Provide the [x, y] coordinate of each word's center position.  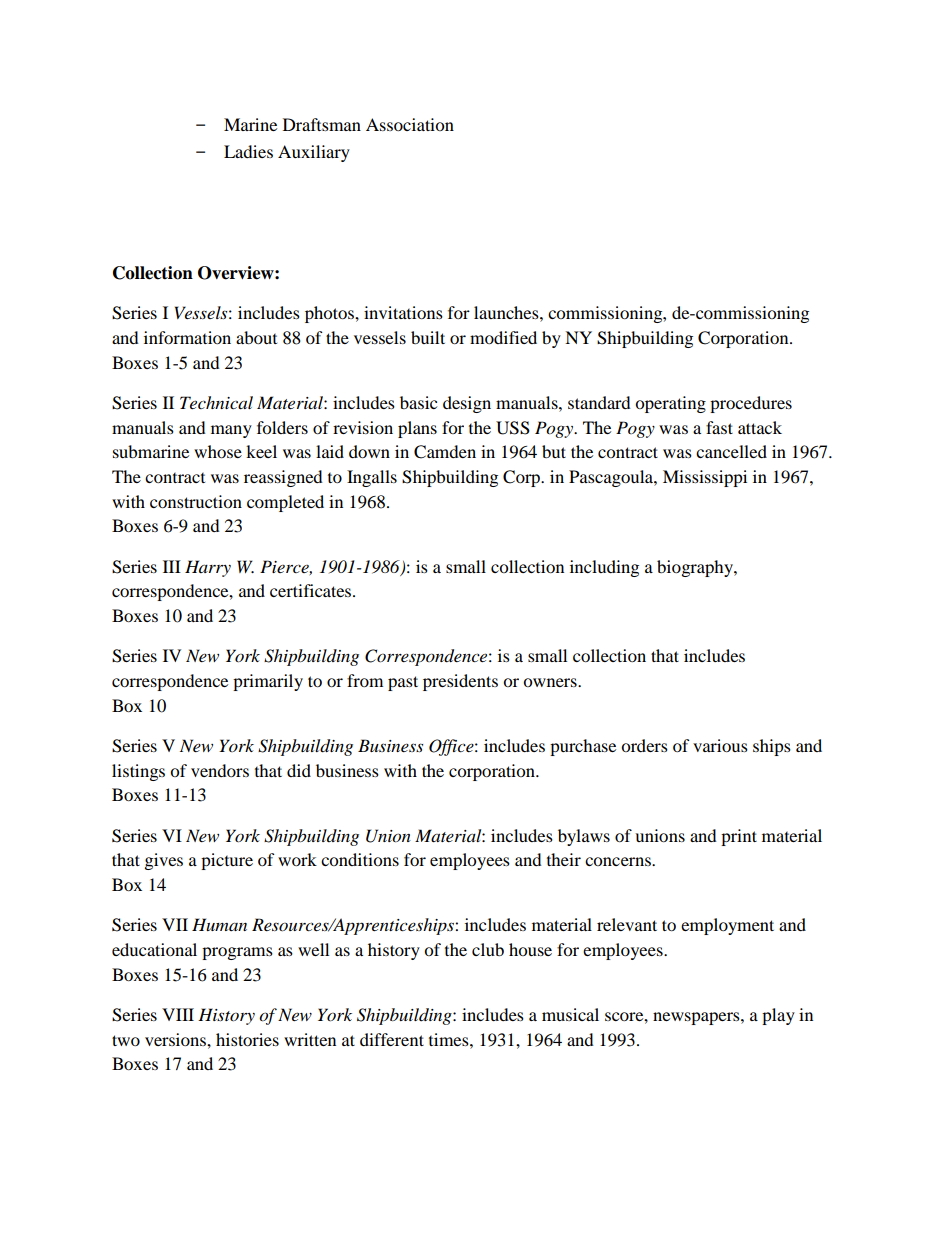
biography [696, 568]
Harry [208, 568]
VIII [178, 1014]
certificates [312, 590]
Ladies [248, 151]
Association [410, 124]
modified [503, 337]
